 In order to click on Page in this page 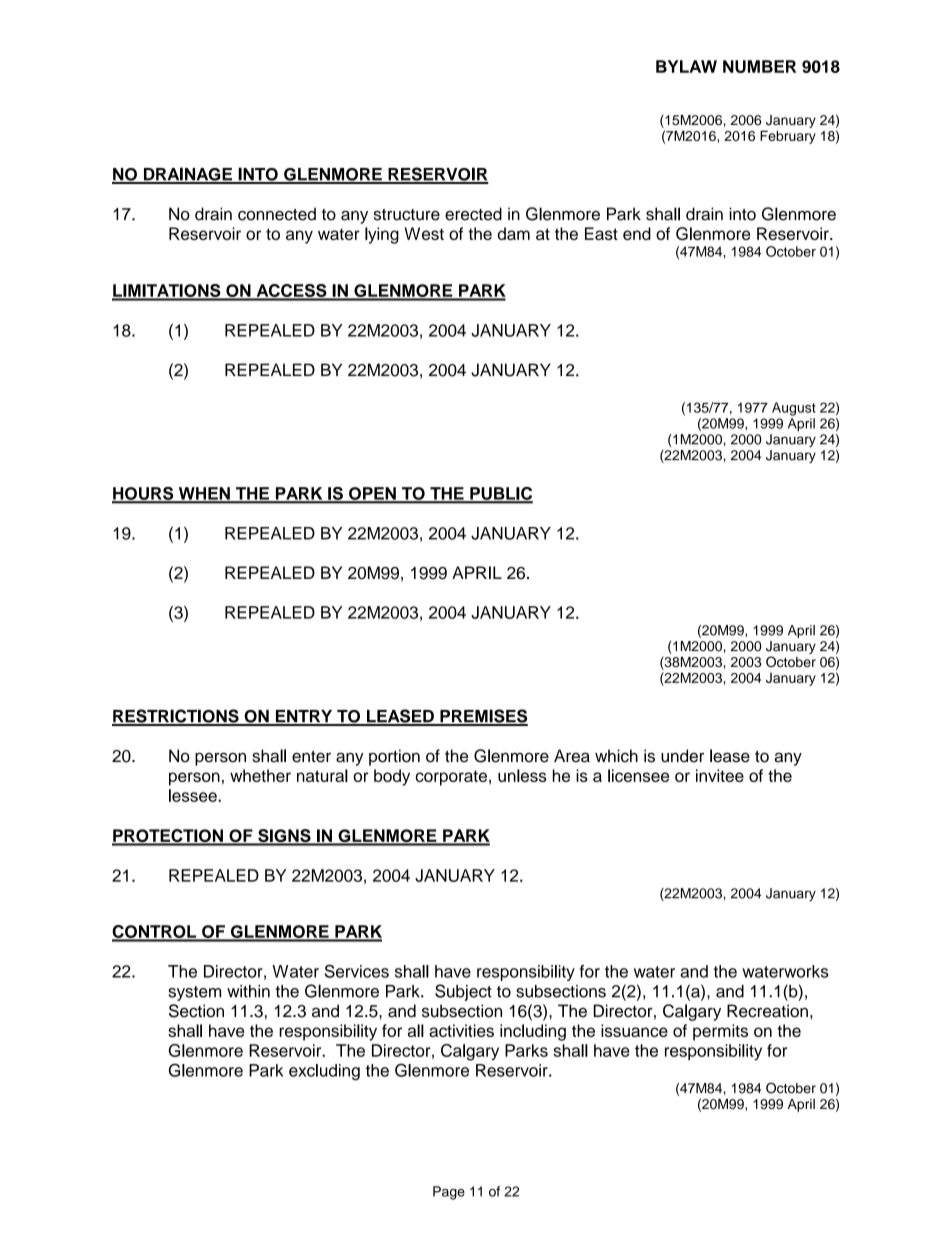, I will do `click(449, 1193)`.
